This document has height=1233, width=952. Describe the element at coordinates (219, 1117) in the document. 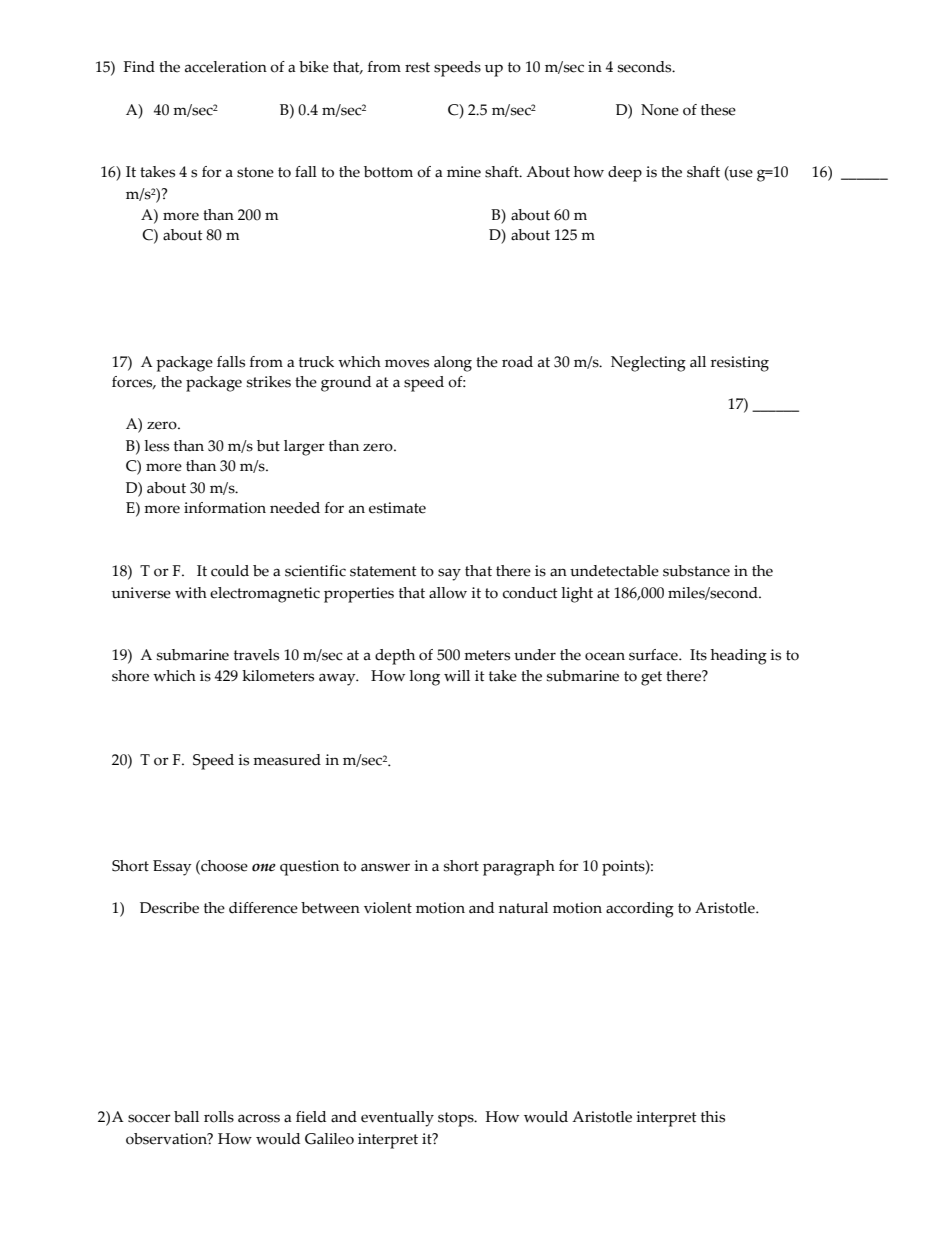

I see `rolls` at that location.
